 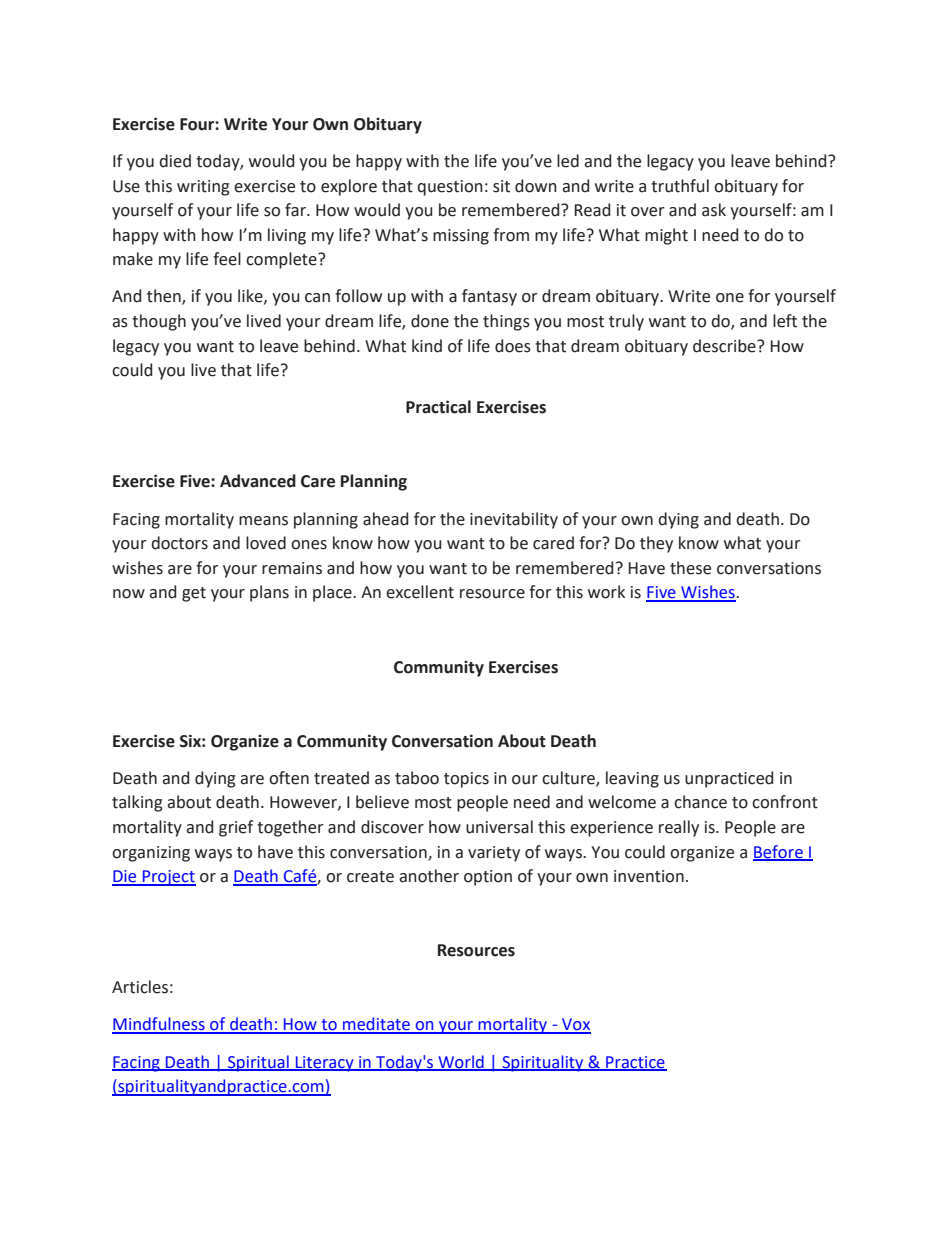 What do you see at coordinates (258, 481) in the screenshot?
I see `Advanced` at bounding box center [258, 481].
